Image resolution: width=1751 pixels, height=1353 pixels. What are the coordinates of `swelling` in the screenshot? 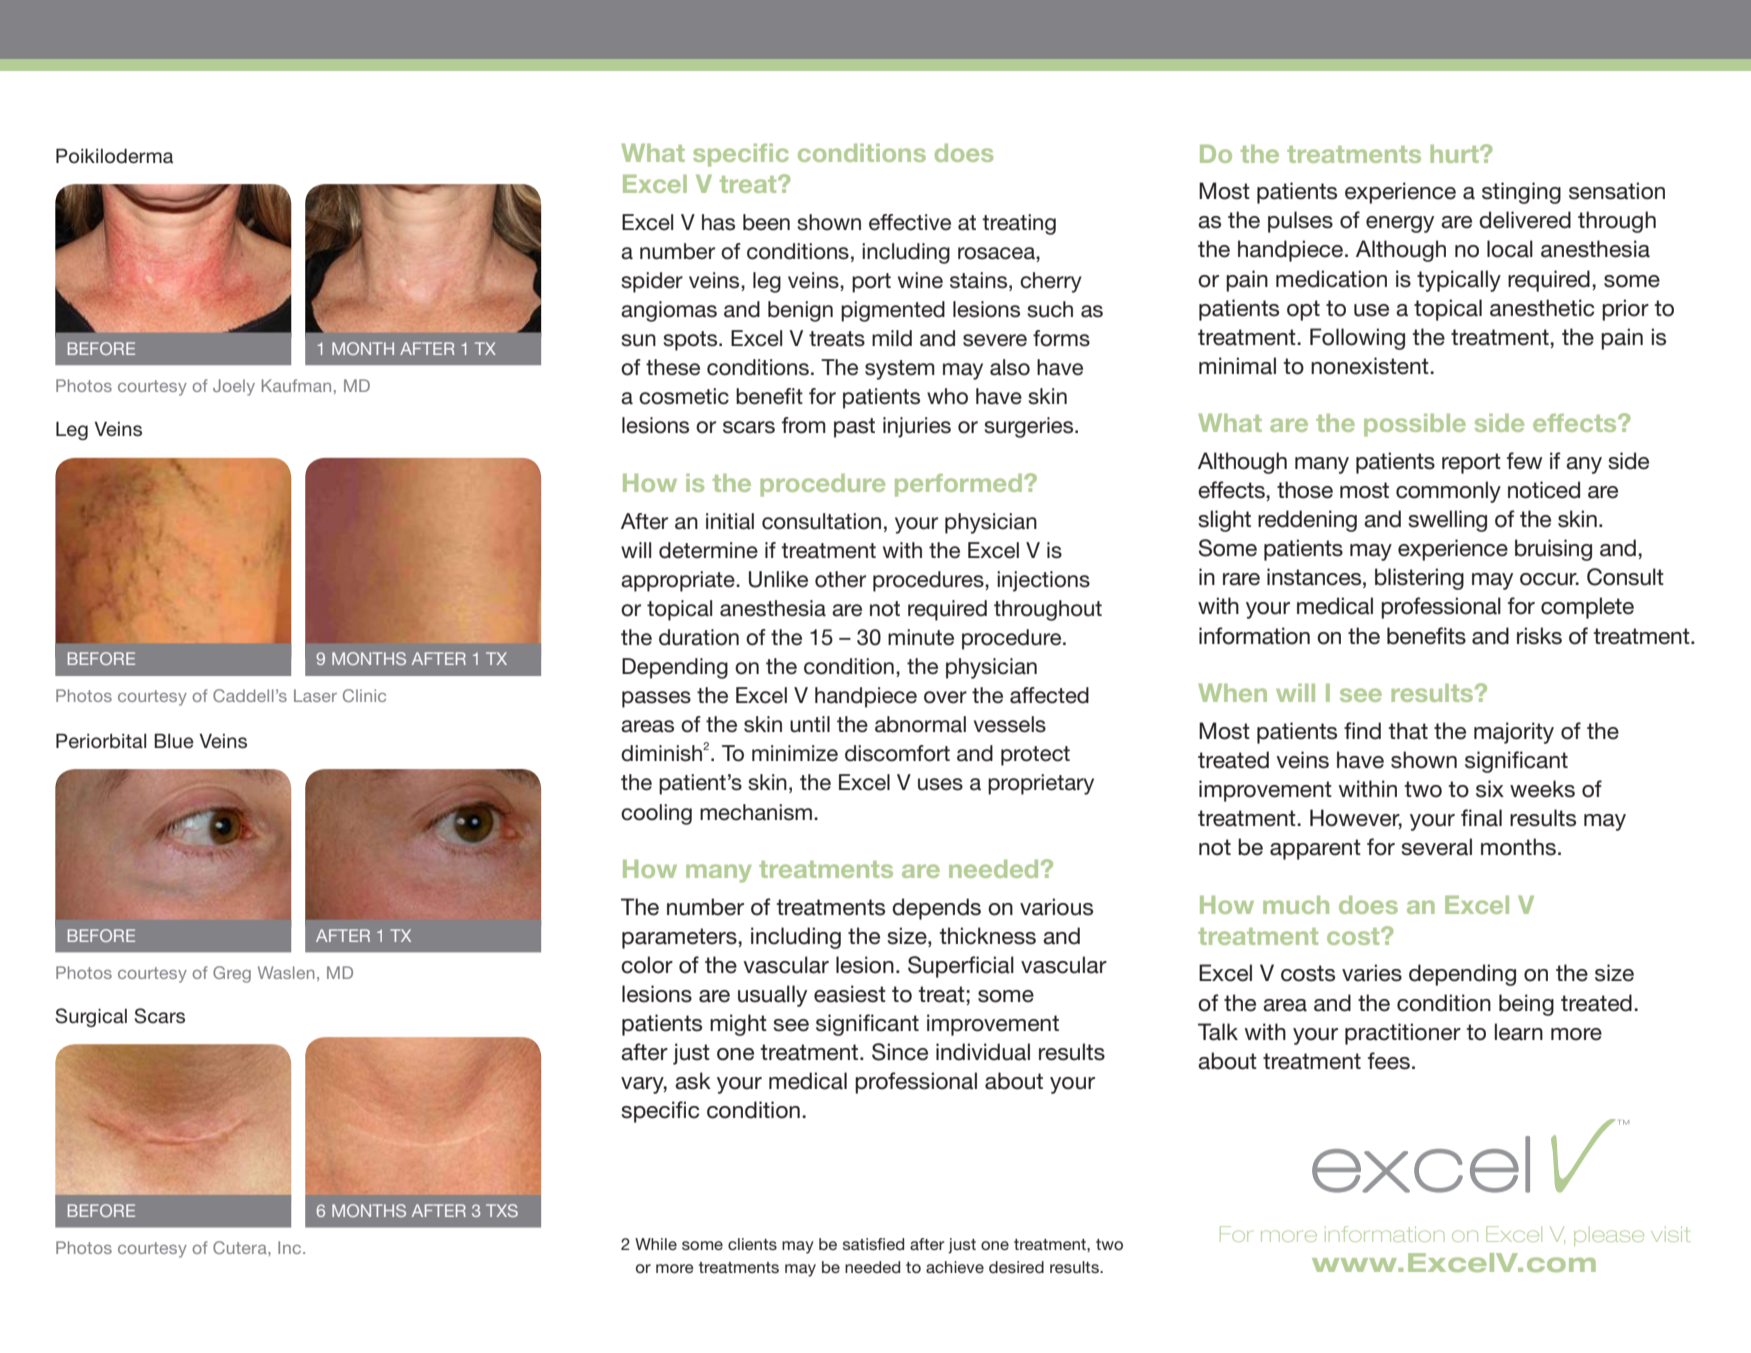 It's located at (1447, 521).
